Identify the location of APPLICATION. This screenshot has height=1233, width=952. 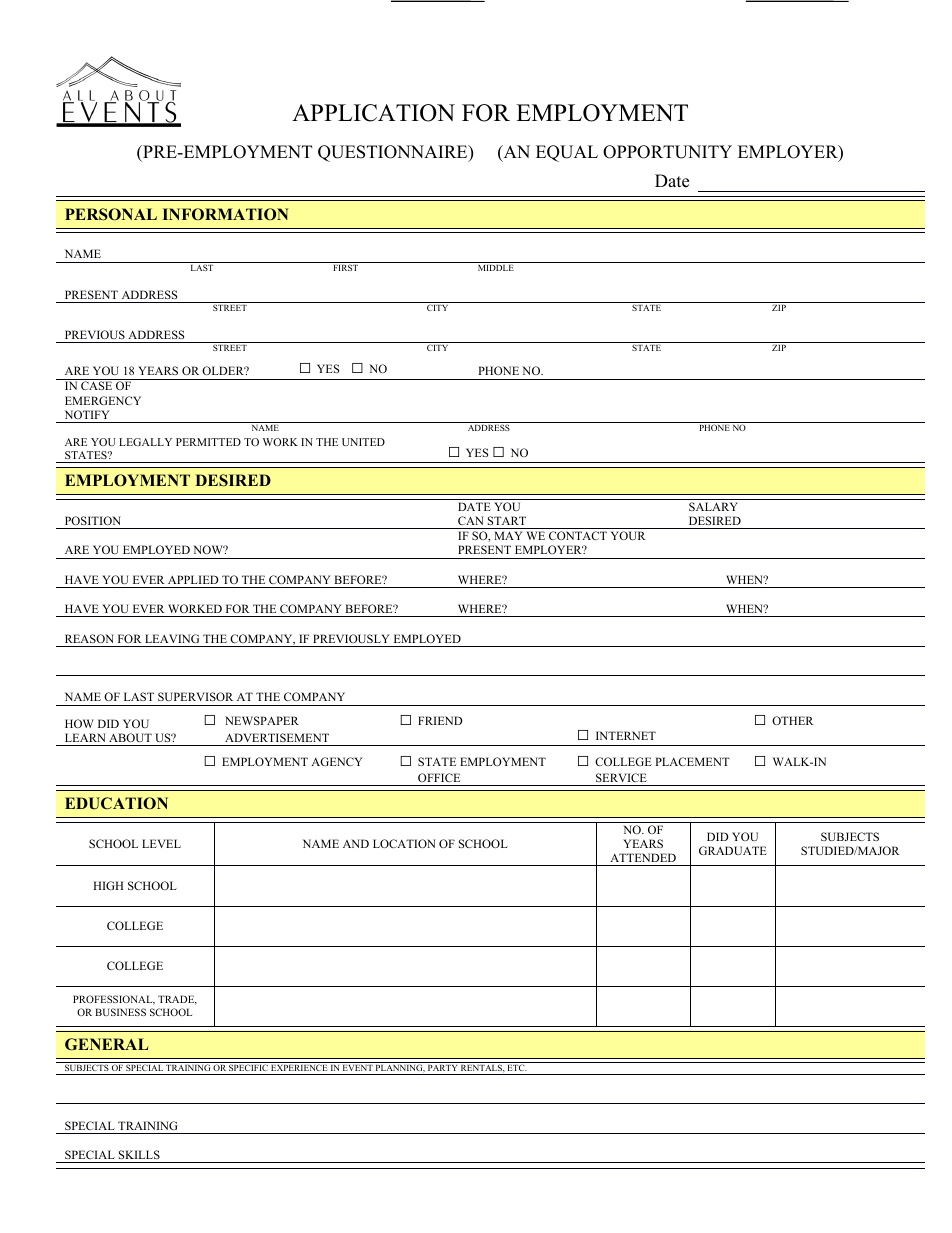
(373, 113).
